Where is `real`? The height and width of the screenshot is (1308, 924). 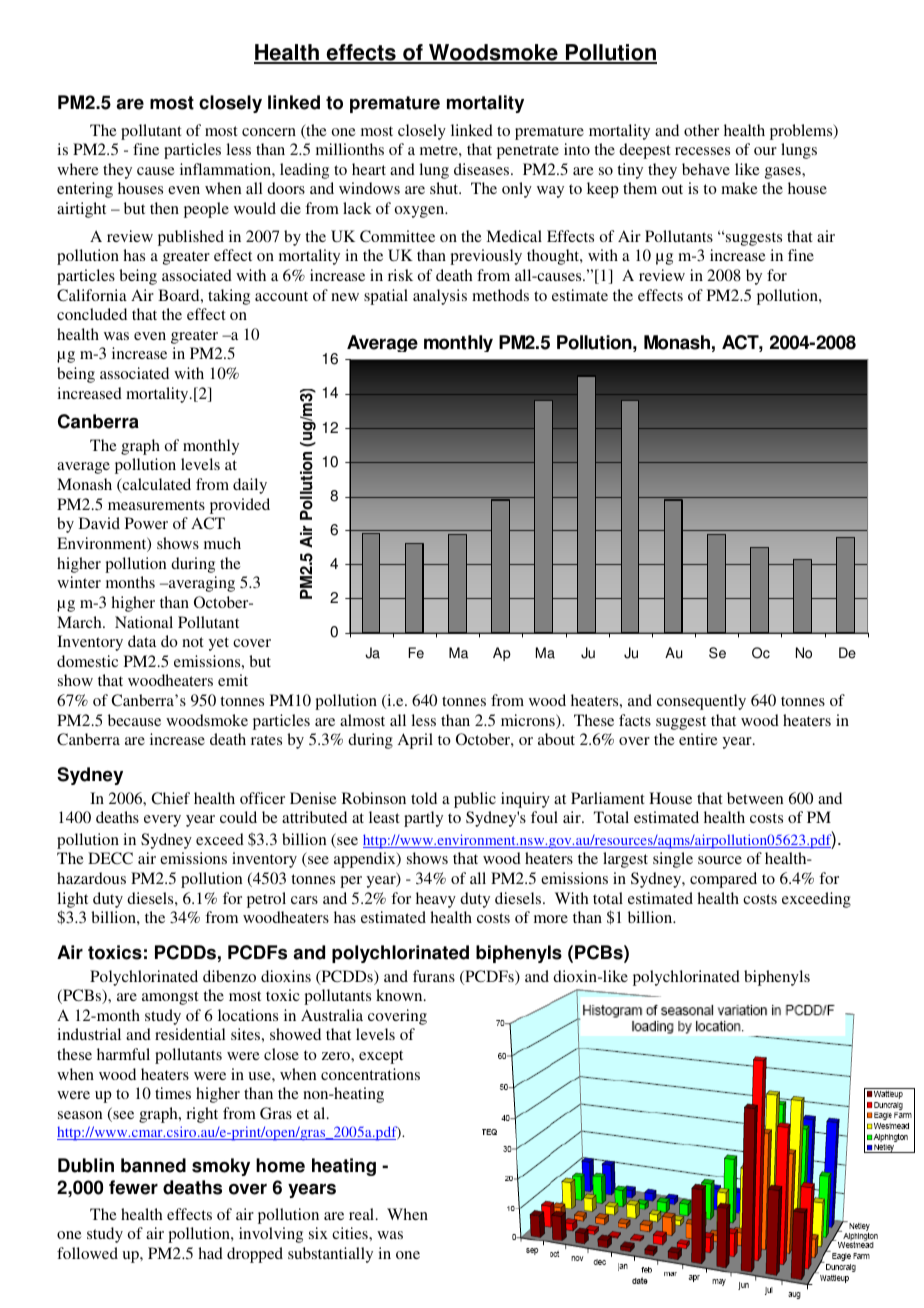 real is located at coordinates (363, 1214).
